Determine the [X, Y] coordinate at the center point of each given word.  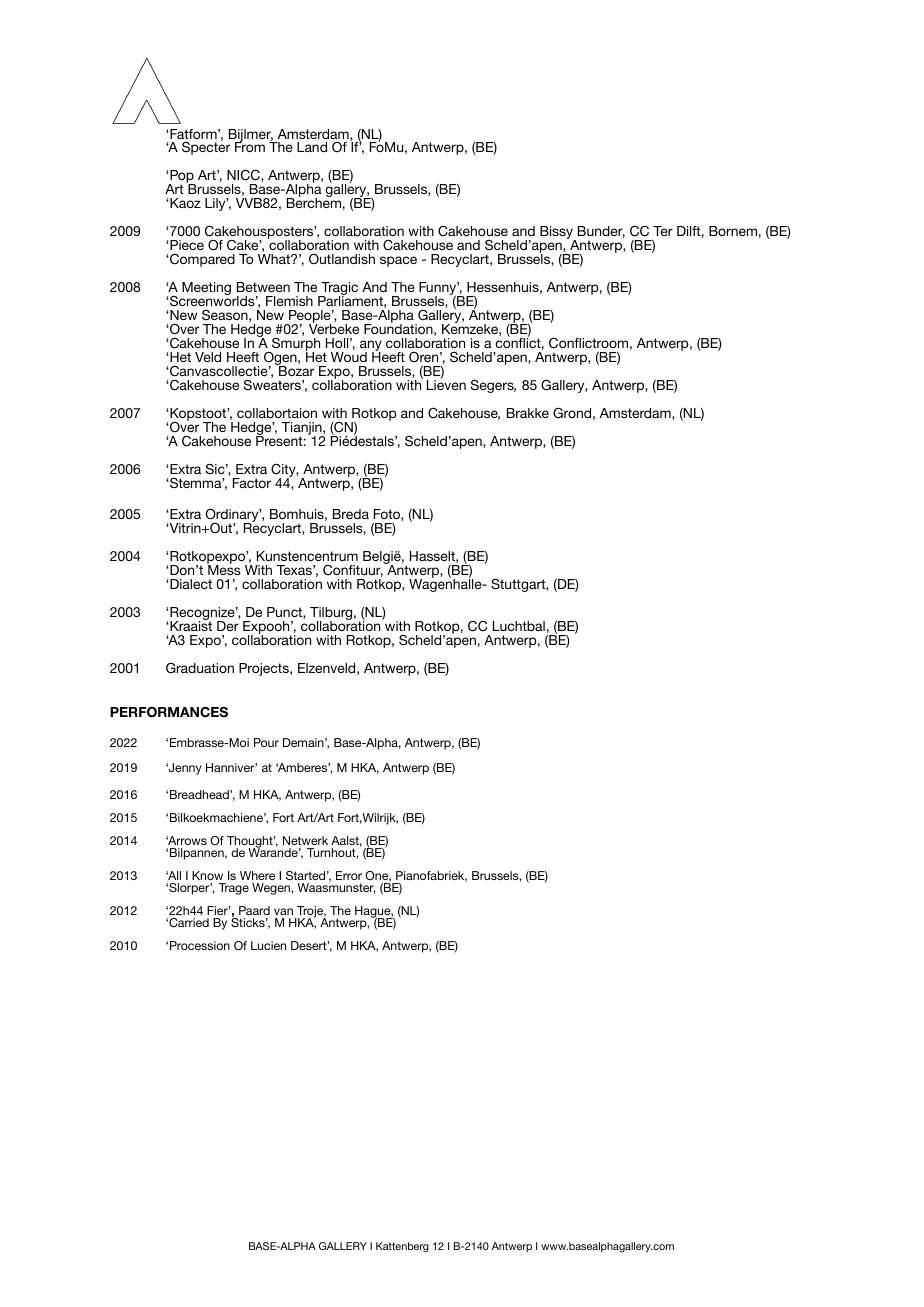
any [371, 347]
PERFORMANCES [169, 712]
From [250, 146]
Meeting [206, 288]
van [283, 911]
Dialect [190, 584]
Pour [266, 742]
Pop [182, 178]
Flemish [289, 301]
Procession [200, 945]
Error [349, 875]
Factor [252, 483]
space [398, 261]
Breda [351, 514]
